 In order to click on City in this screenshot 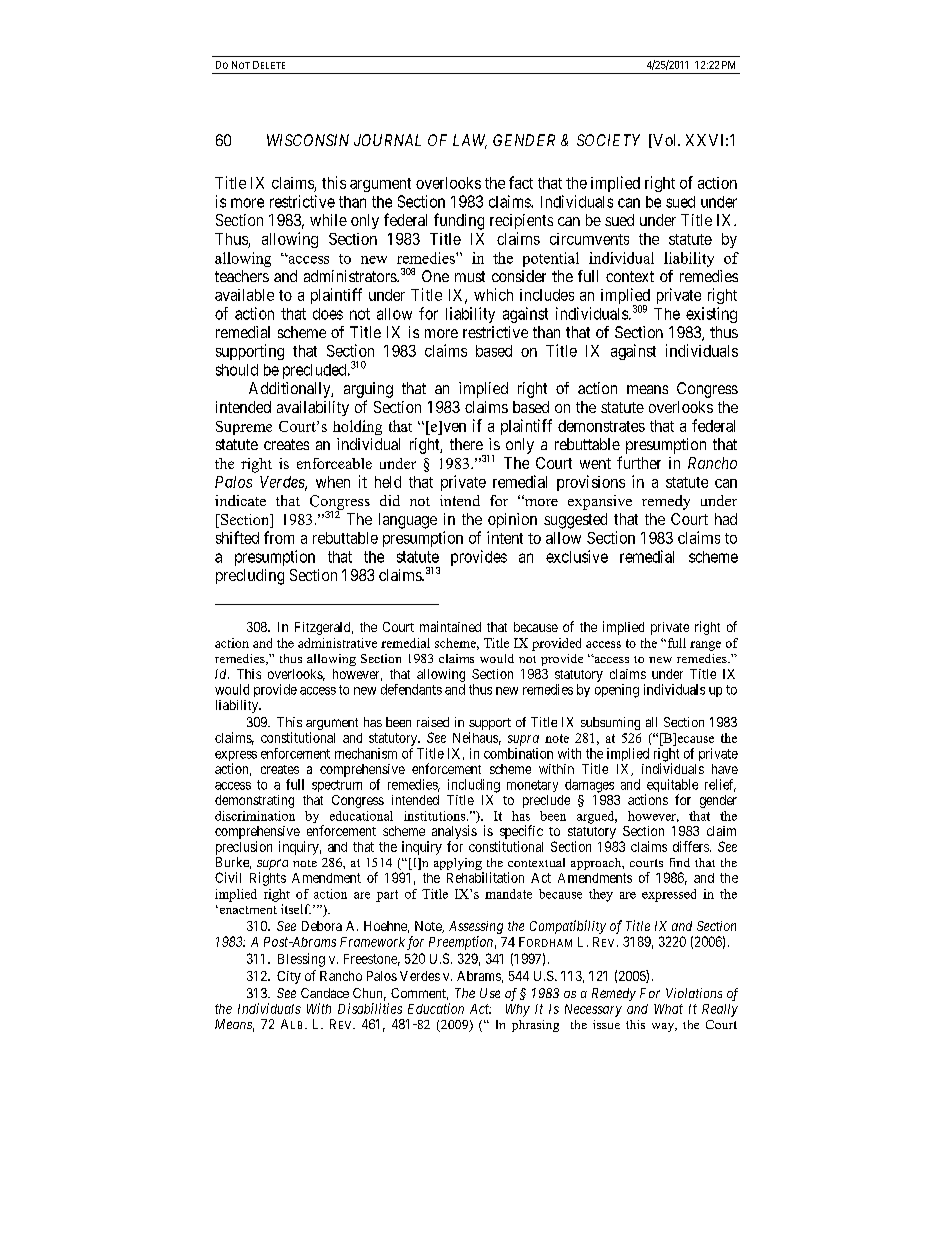, I will do `click(289, 977)`.
